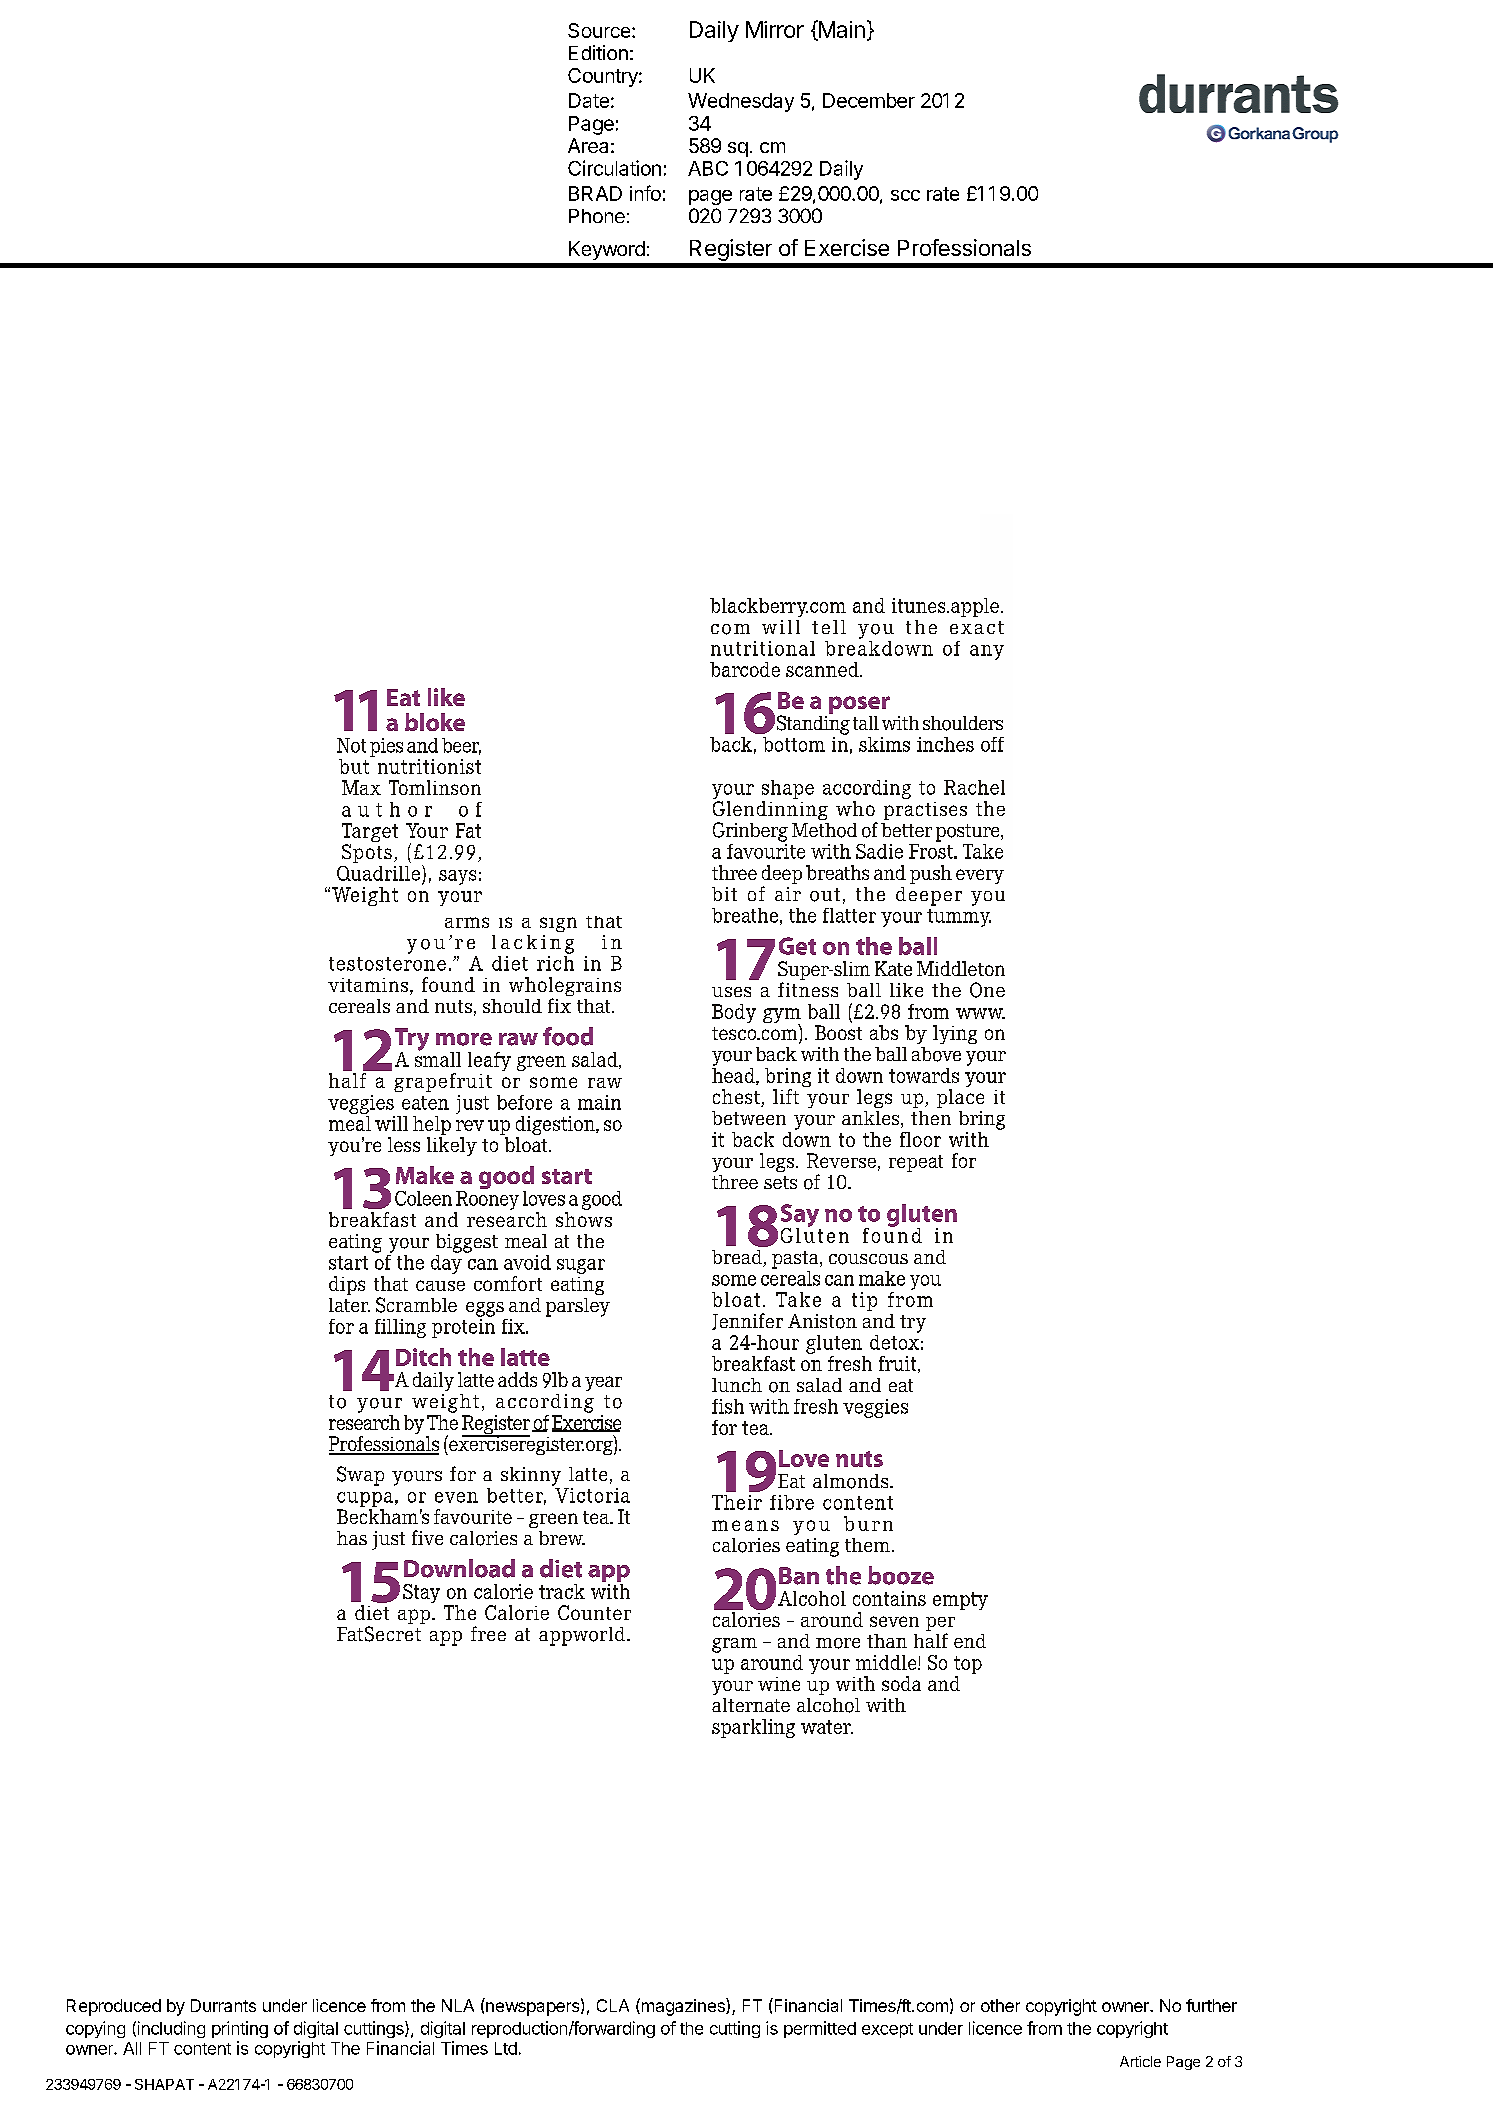 This image has height=2112, width=1494. I want to click on food, so click(568, 1036).
